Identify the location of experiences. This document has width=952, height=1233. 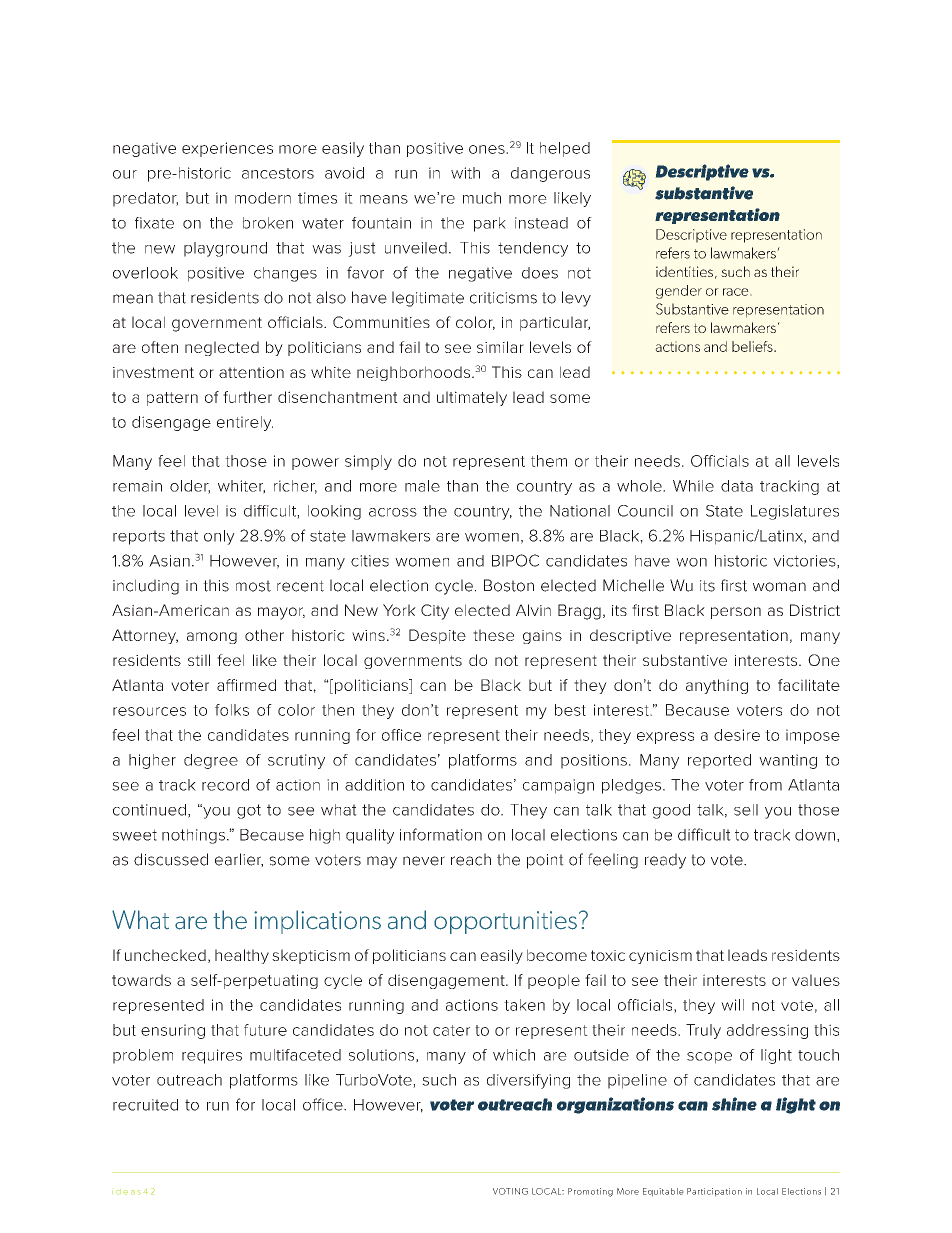
(227, 149).
